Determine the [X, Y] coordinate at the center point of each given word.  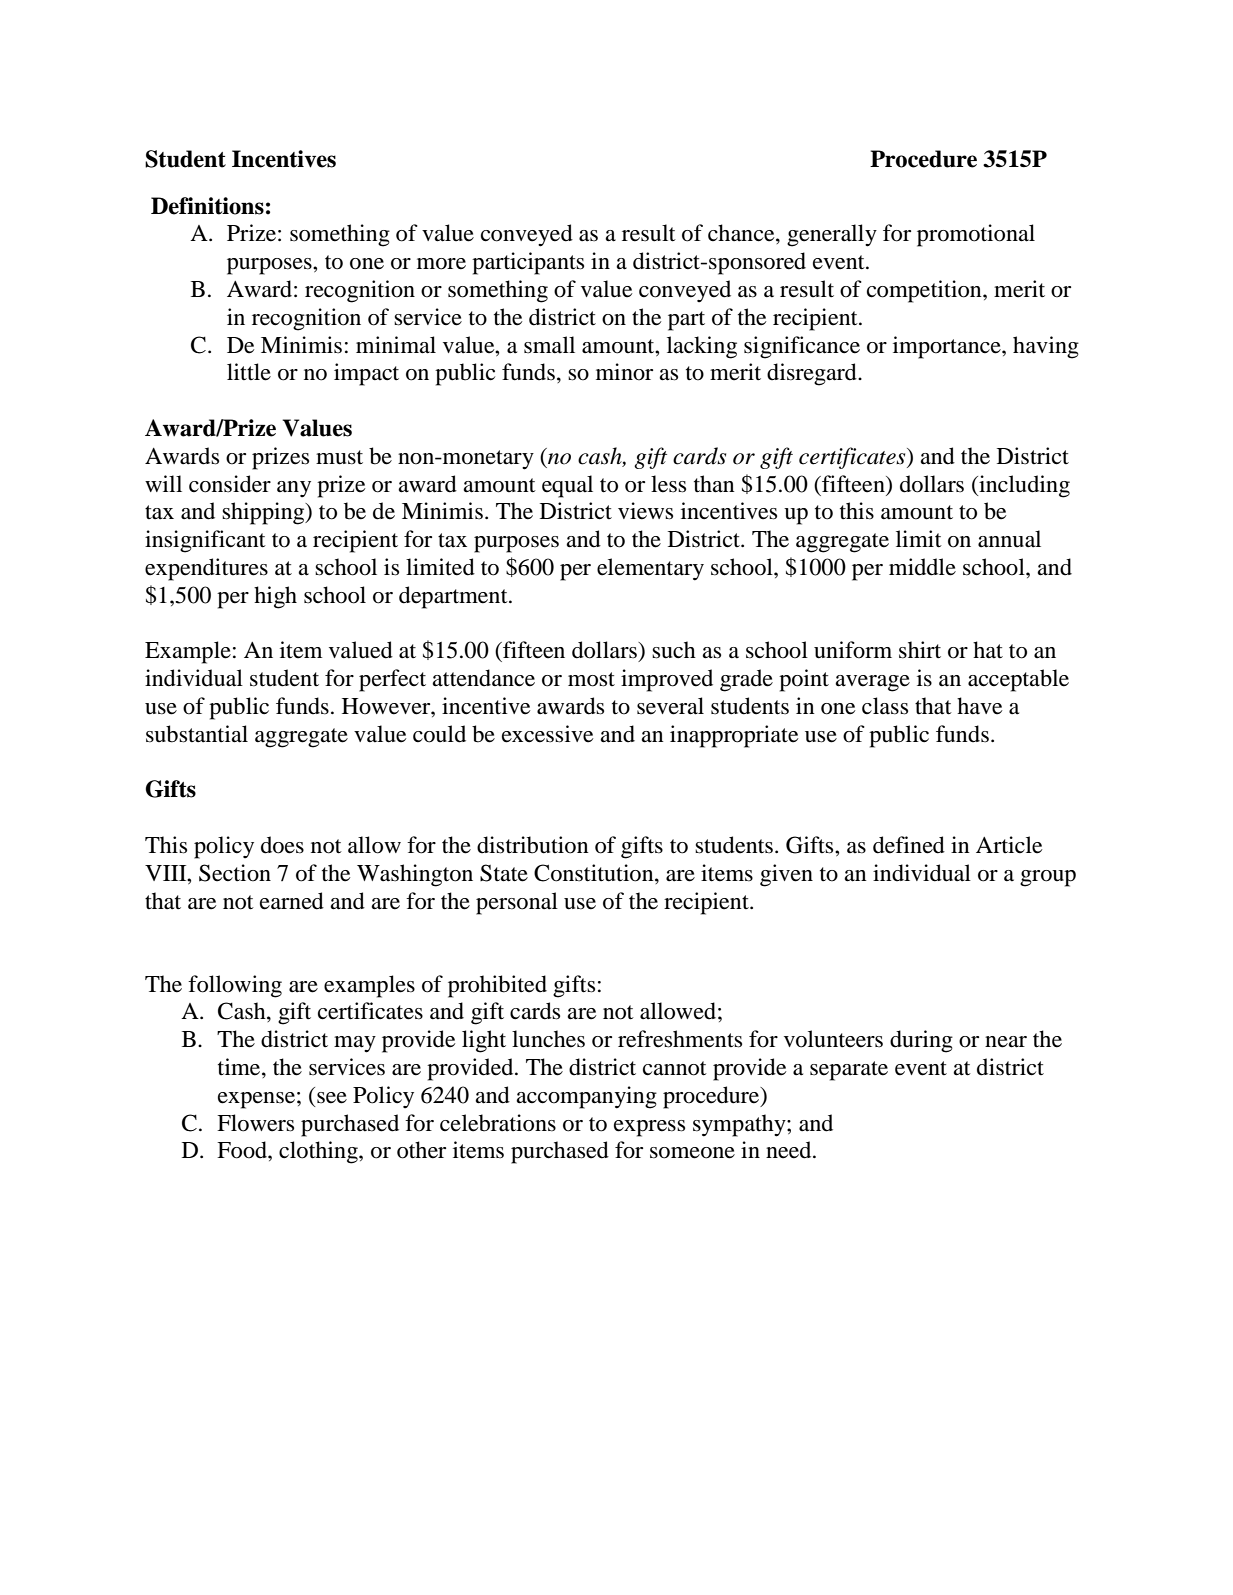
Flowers [255, 1123]
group [1048, 878]
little [249, 372]
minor [624, 372]
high [275, 597]
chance [742, 234]
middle [922, 567]
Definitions [207, 206]
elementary [650, 569]
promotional [976, 235]
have [979, 706]
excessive [547, 734]
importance [948, 347]
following [235, 986]
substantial [197, 734]
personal [517, 903]
